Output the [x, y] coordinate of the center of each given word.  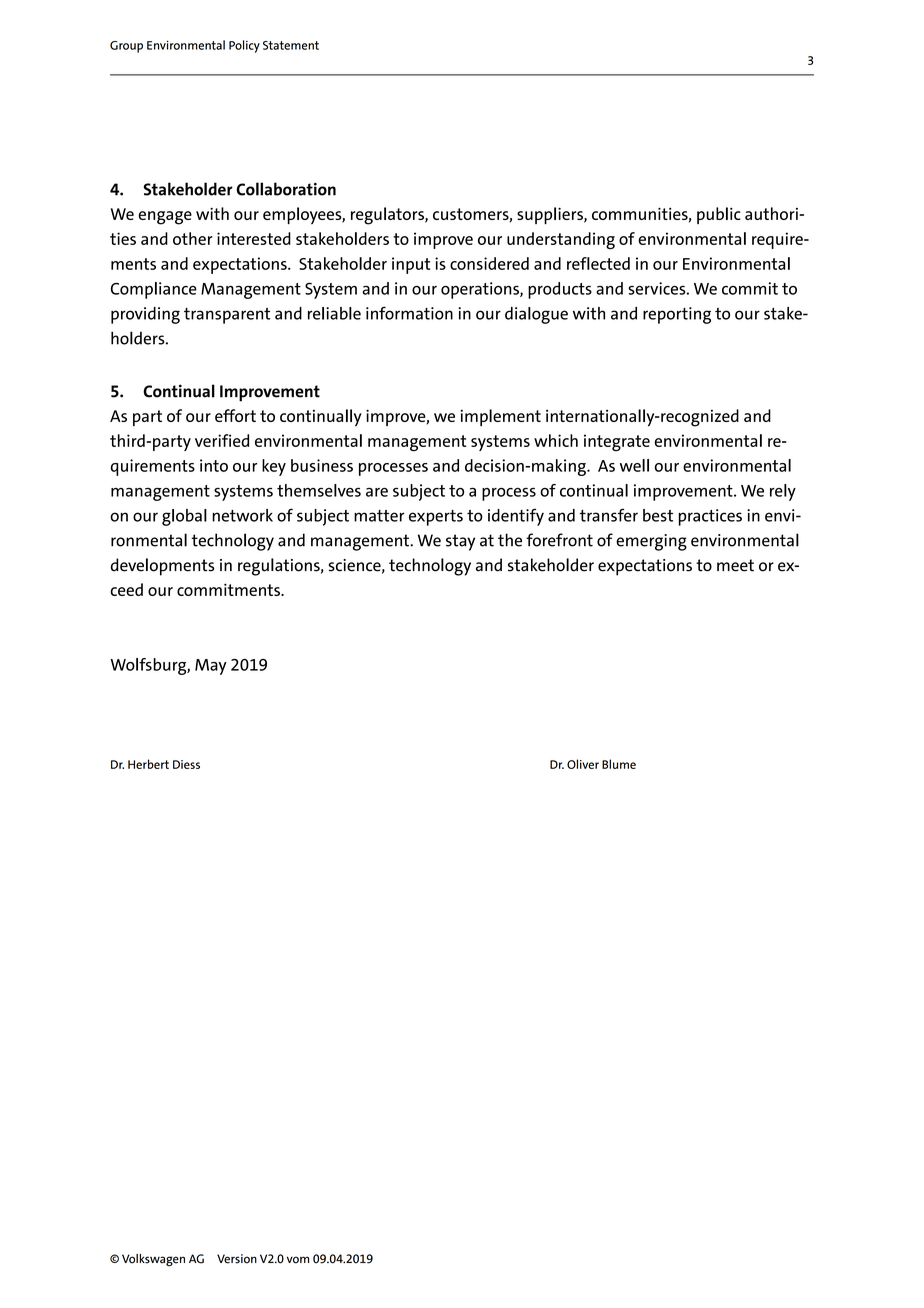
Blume [619, 764]
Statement [291, 45]
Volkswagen [153, 1260]
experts [436, 518]
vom [298, 1260]
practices [710, 517]
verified [222, 440]
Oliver [583, 764]
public [719, 215]
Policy [244, 46]
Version [237, 1259]
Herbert [148, 764]
